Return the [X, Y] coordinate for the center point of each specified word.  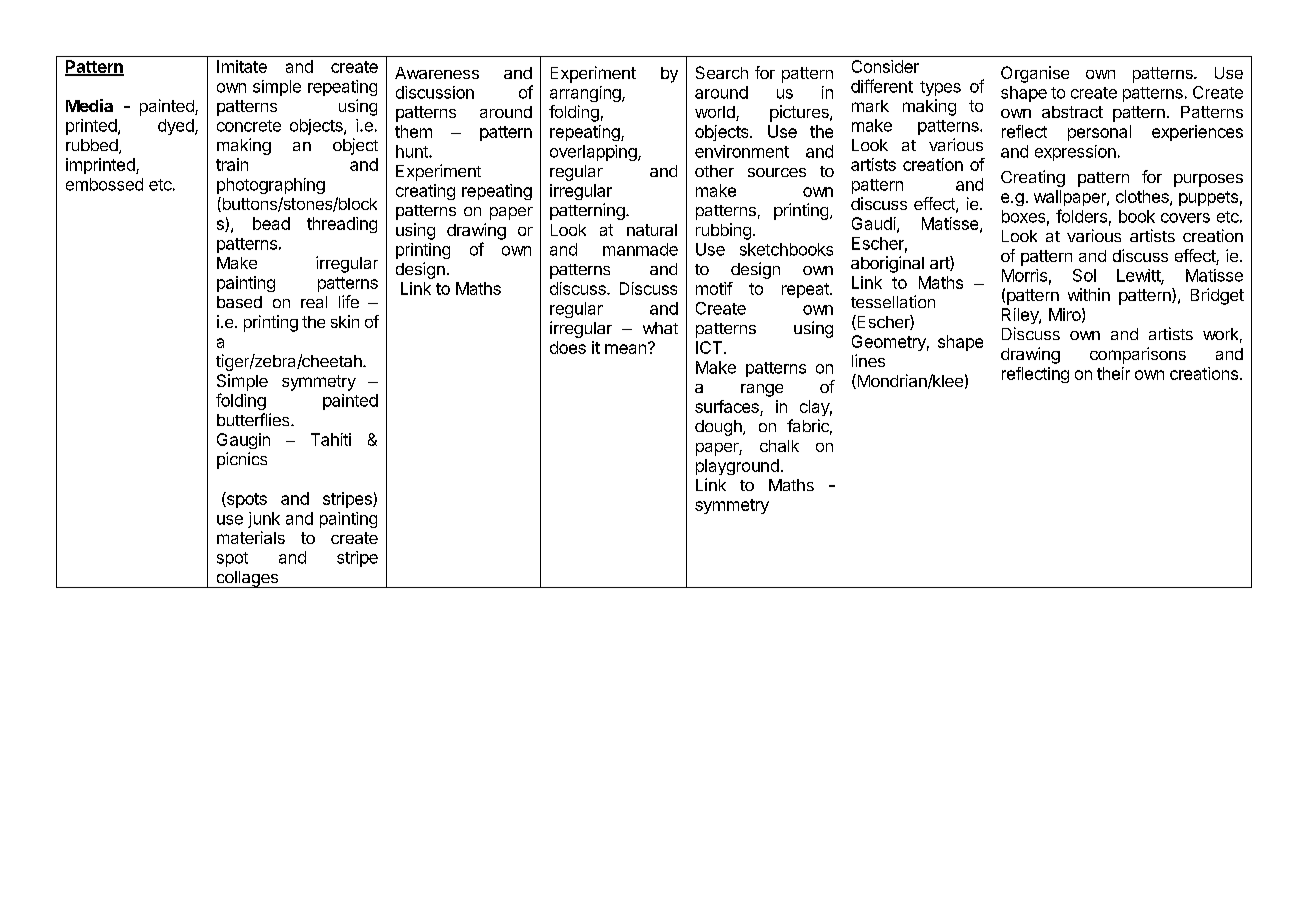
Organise [1035, 74]
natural [652, 230]
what [660, 328]
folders [1081, 216]
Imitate [242, 66]
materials [251, 537]
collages [247, 579]
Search [722, 72]
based [239, 302]
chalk [779, 446]
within [1089, 294]
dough [719, 428]
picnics [242, 460]
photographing [271, 186]
